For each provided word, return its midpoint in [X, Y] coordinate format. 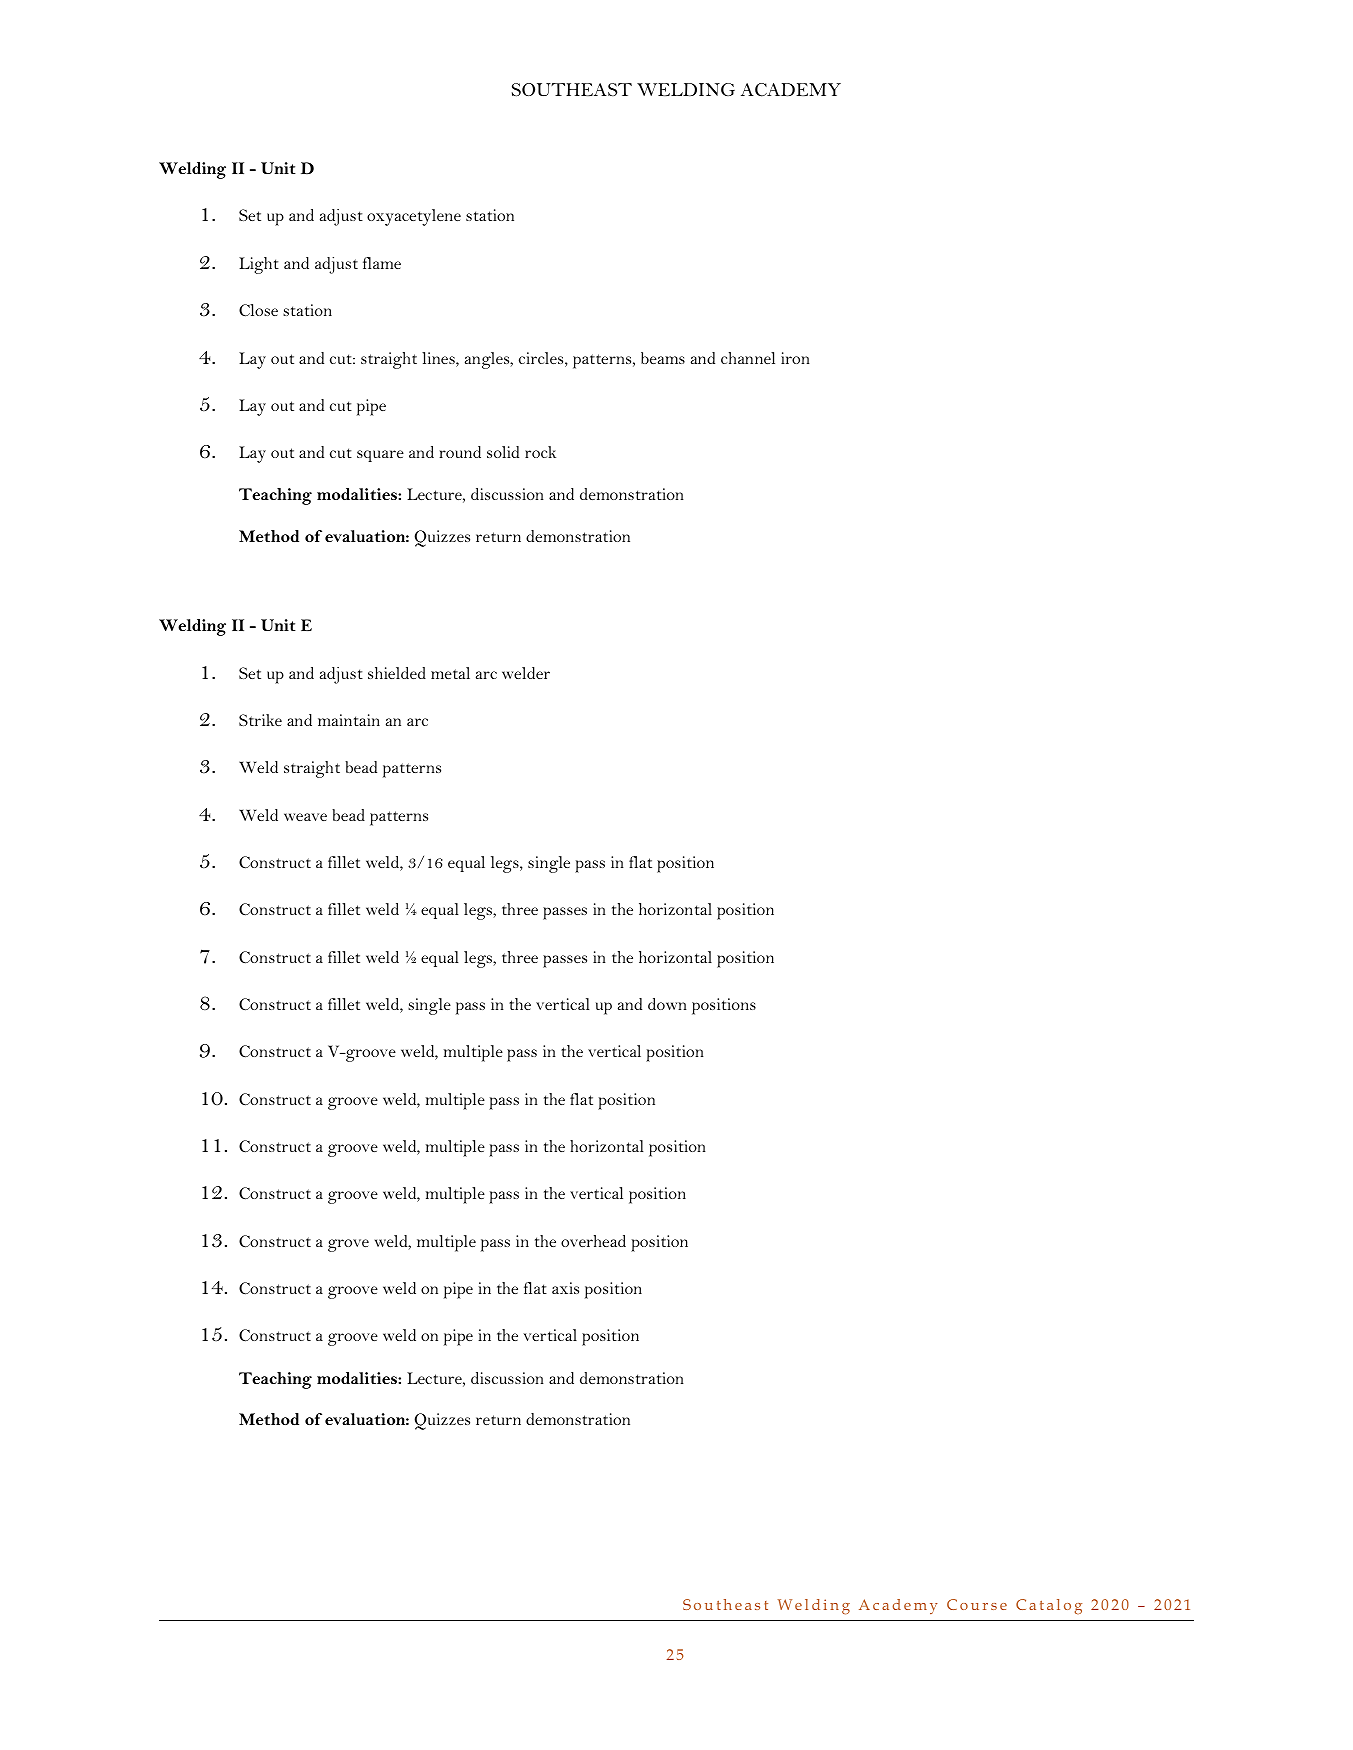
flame [382, 263]
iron [795, 358]
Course [977, 1604]
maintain [349, 720]
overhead [593, 1241]
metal [450, 673]
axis [565, 1288]
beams [663, 358]
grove [348, 1245]
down [667, 1004]
